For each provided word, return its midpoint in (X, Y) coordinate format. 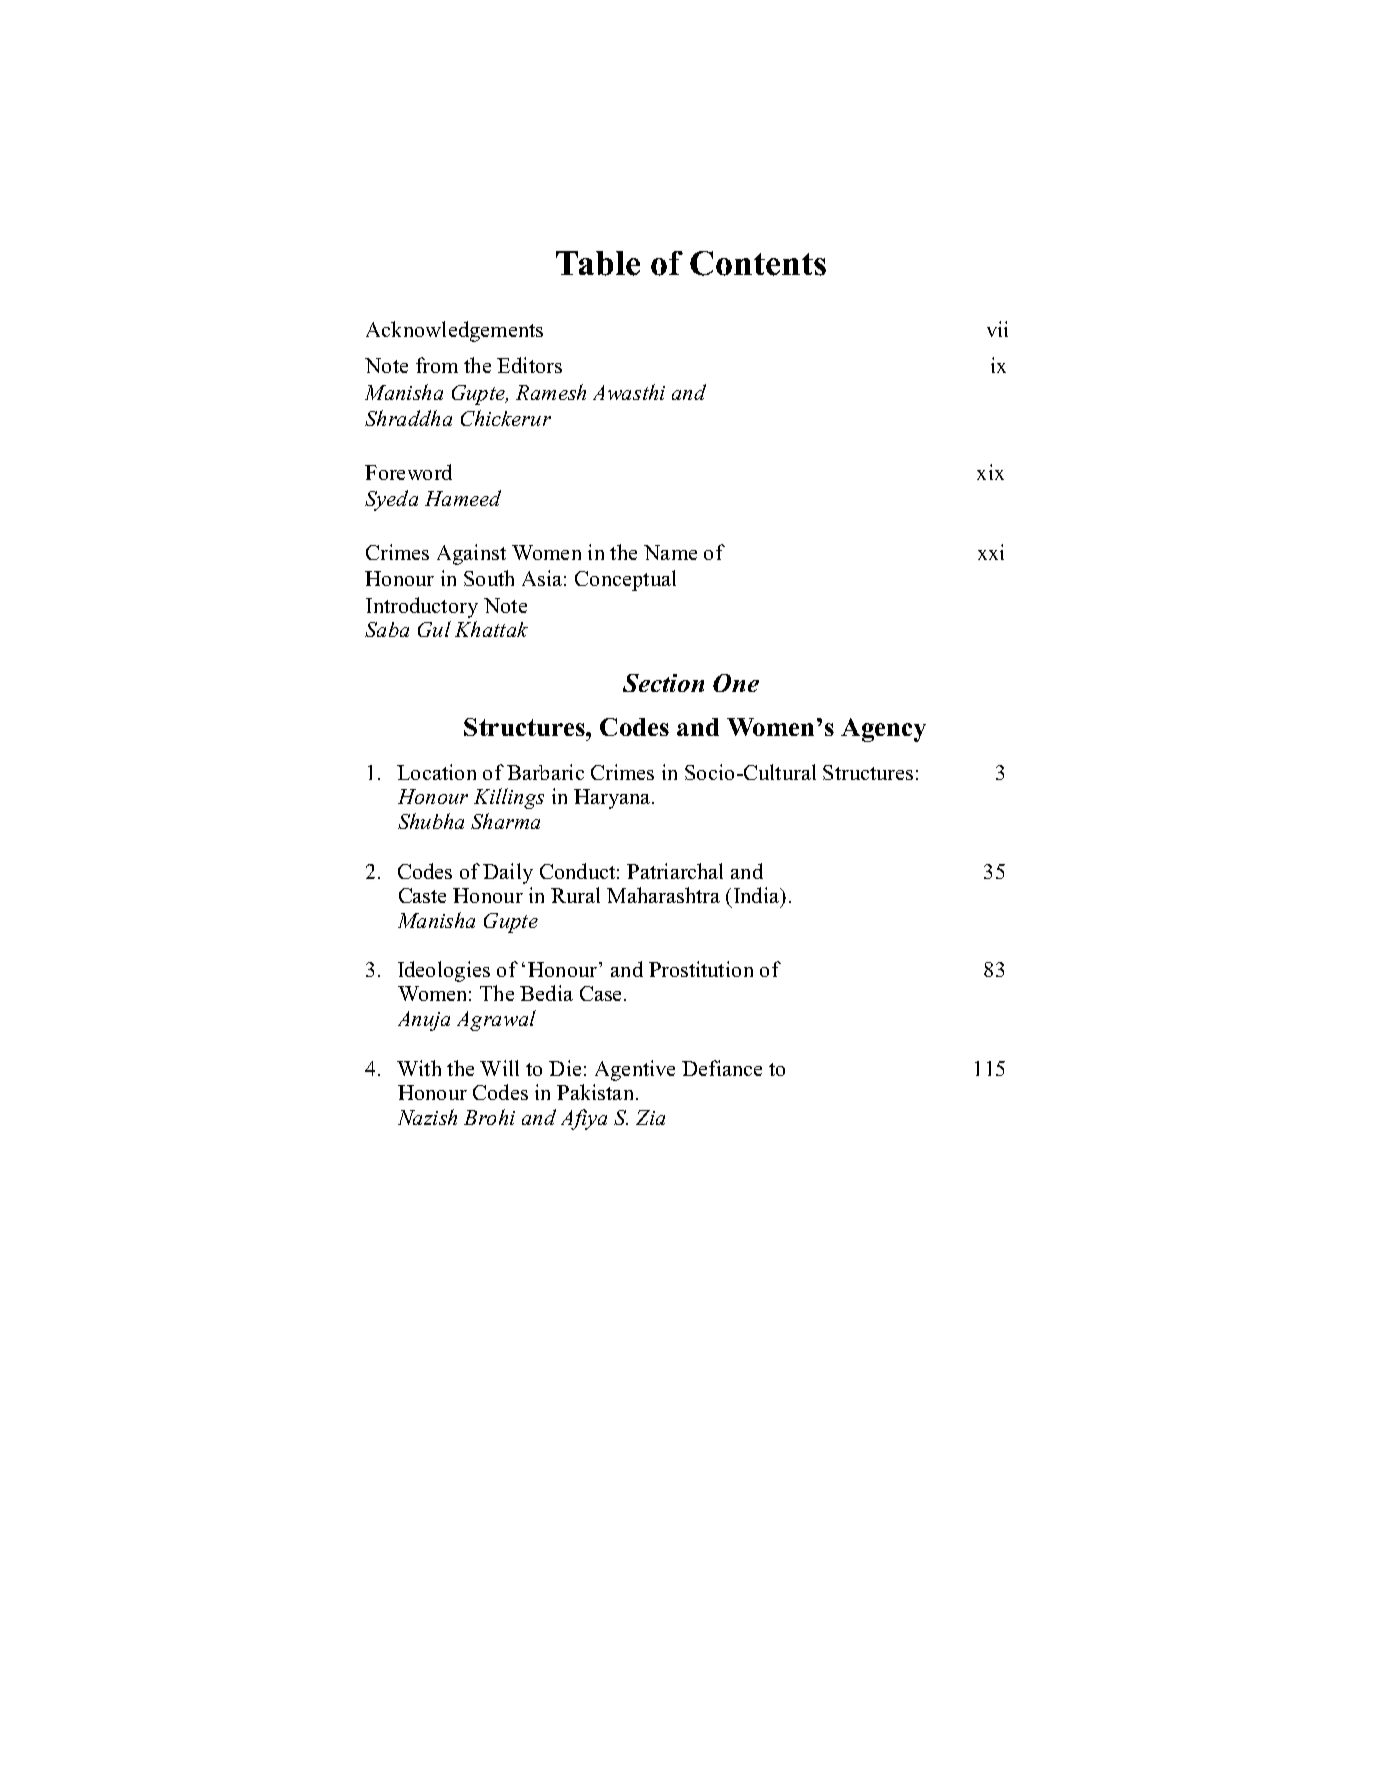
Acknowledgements (454, 331)
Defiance (722, 1068)
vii (997, 329)
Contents (758, 263)
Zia (650, 1117)
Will (499, 1068)
